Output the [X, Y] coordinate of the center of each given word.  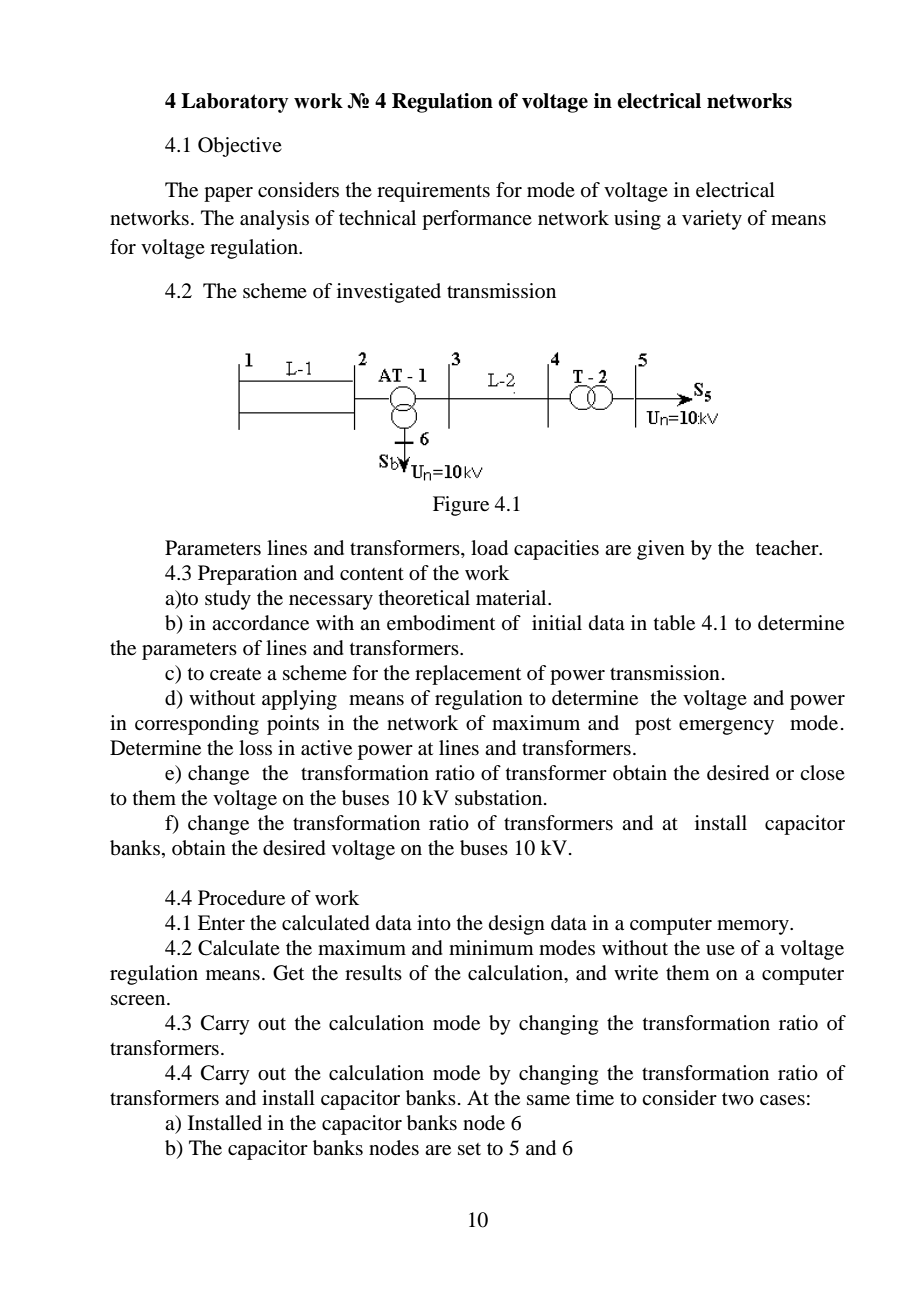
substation [500, 798]
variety [712, 220]
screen [139, 1000]
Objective [240, 147]
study [228, 600]
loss [255, 748]
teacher [788, 547]
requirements [433, 192]
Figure [461, 506]
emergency [726, 727]
